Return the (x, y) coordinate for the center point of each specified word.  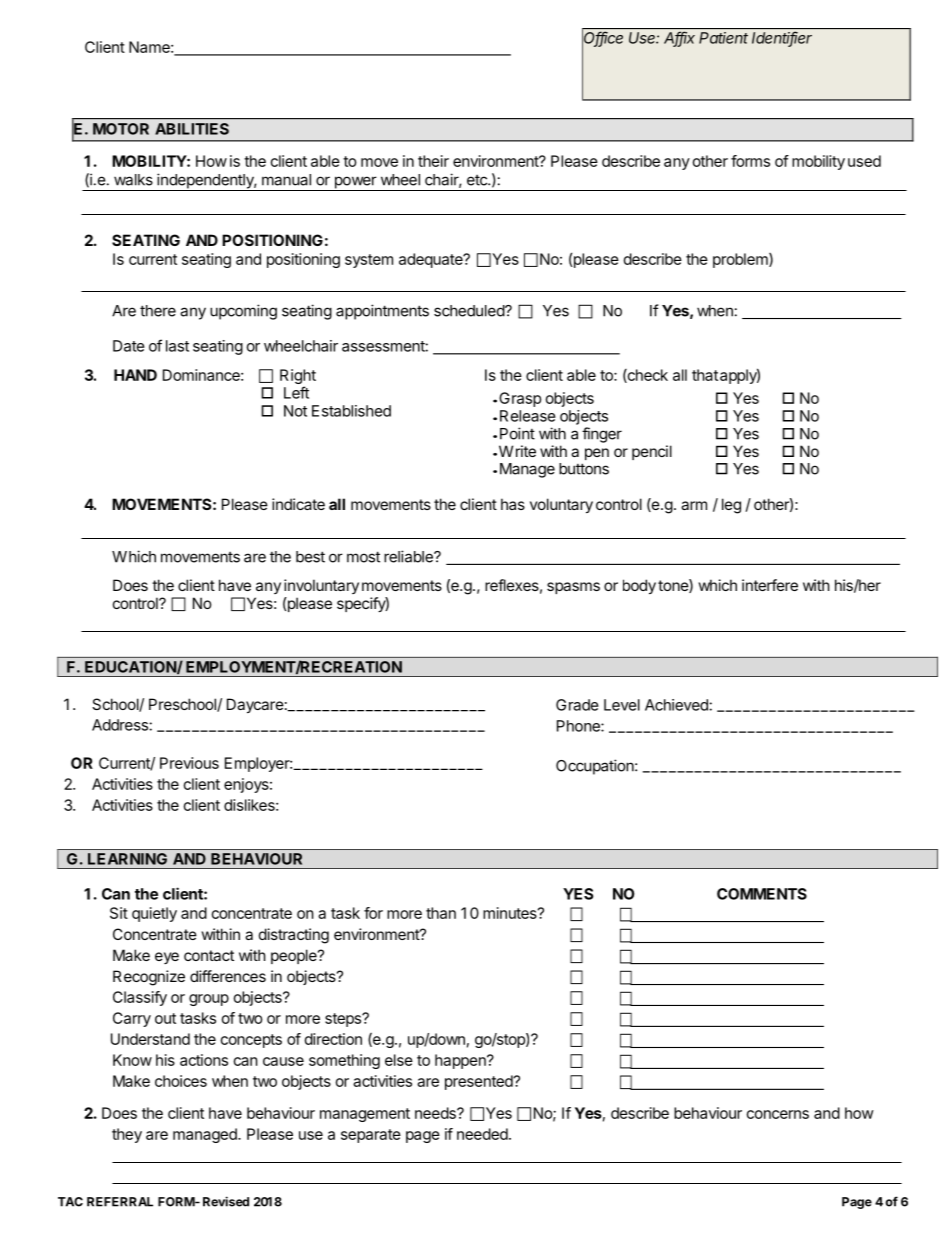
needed (482, 1134)
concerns (778, 1114)
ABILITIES (192, 129)
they (127, 1135)
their (433, 161)
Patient (723, 38)
